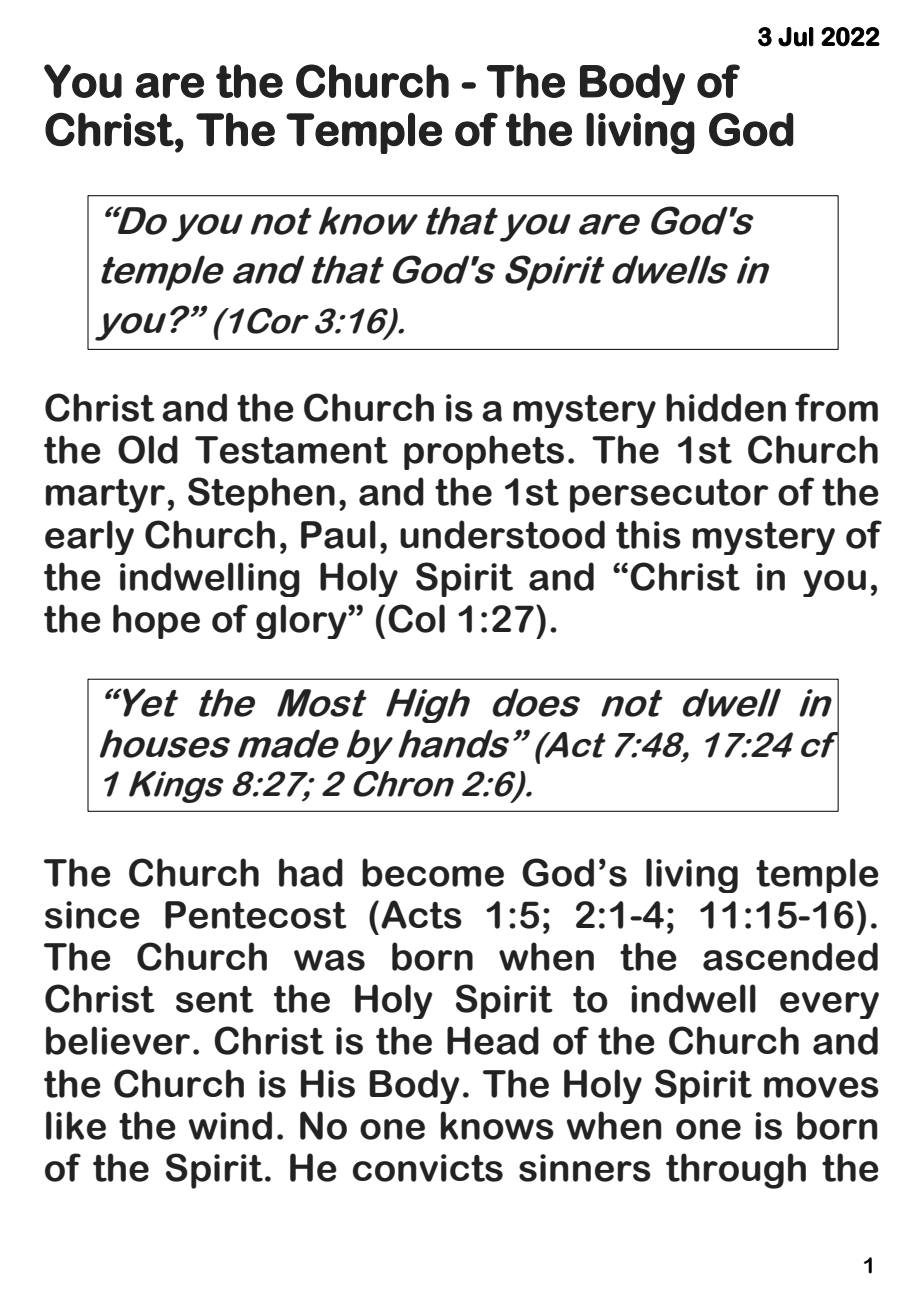  Describe the element at coordinates (416, 618) in the screenshot. I see `Col` at that location.
